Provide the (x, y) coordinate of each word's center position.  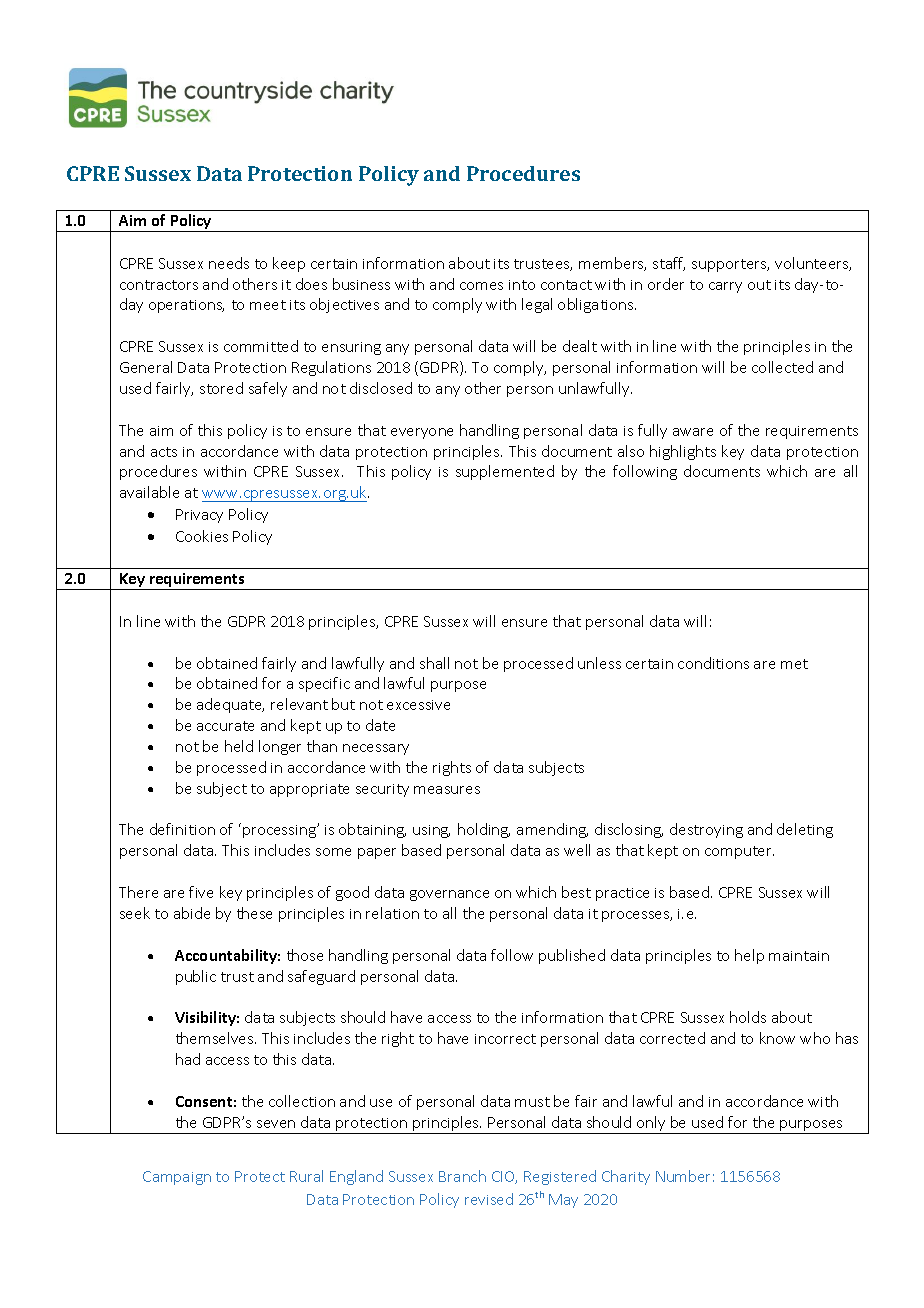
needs (229, 263)
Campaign (177, 1178)
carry (725, 287)
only (651, 1125)
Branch (462, 1176)
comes (481, 286)
